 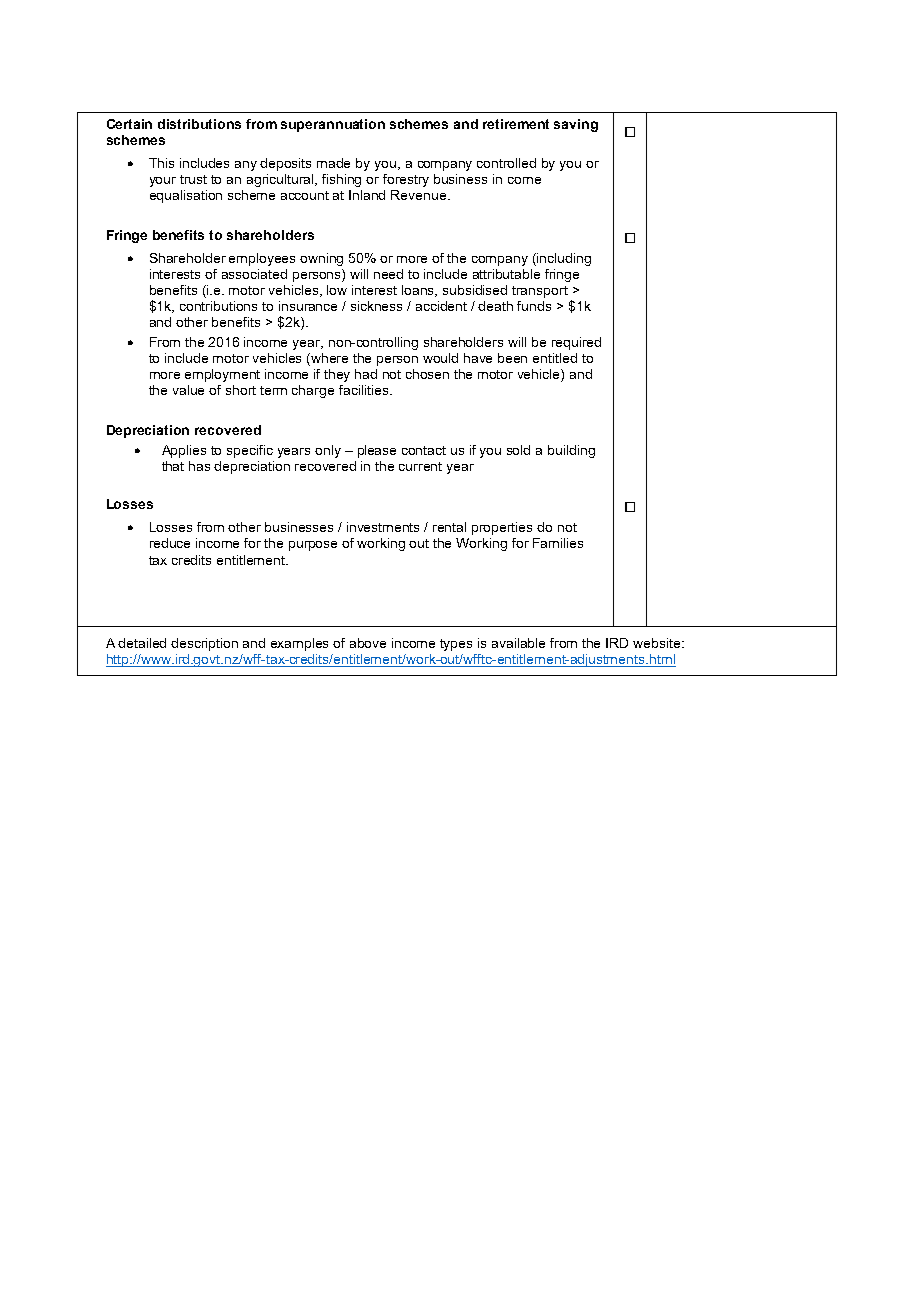 What do you see at coordinates (184, 451) in the screenshot?
I see `Applies` at bounding box center [184, 451].
